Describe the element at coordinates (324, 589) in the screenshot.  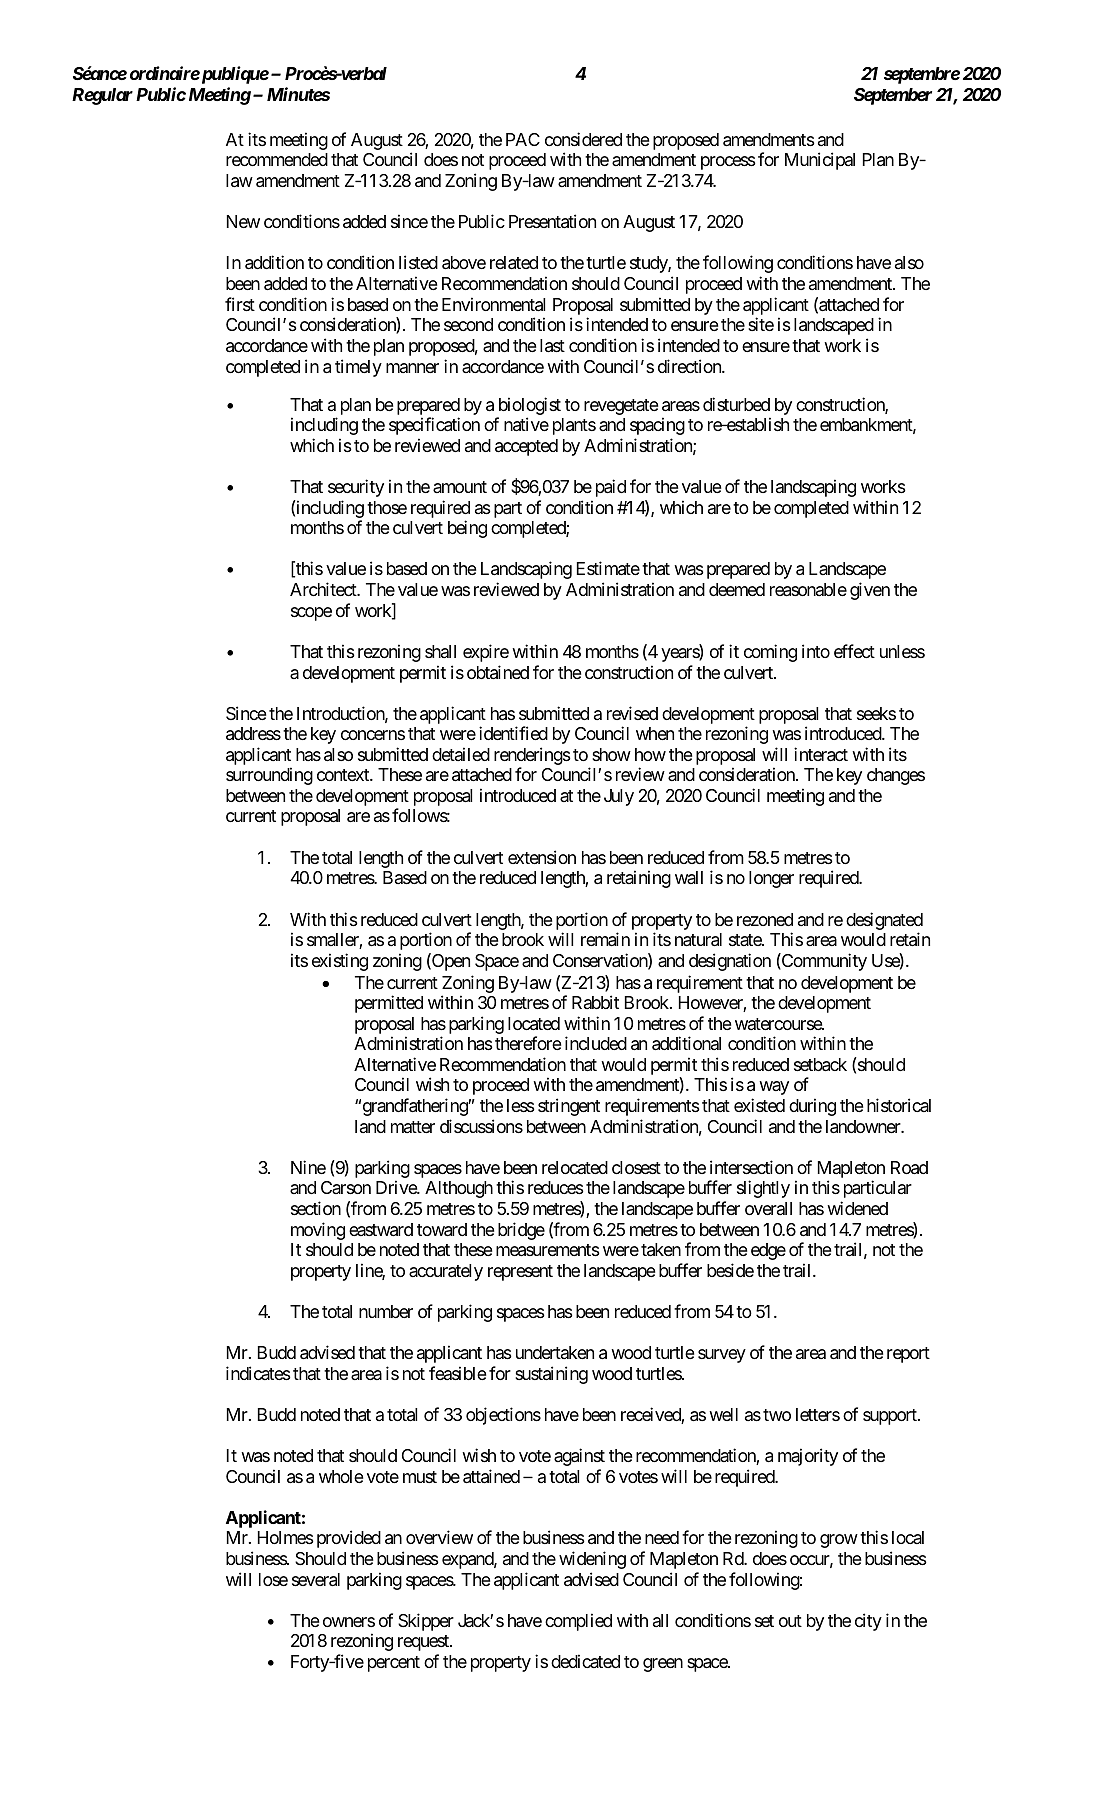
I see `Architect` at that location.
